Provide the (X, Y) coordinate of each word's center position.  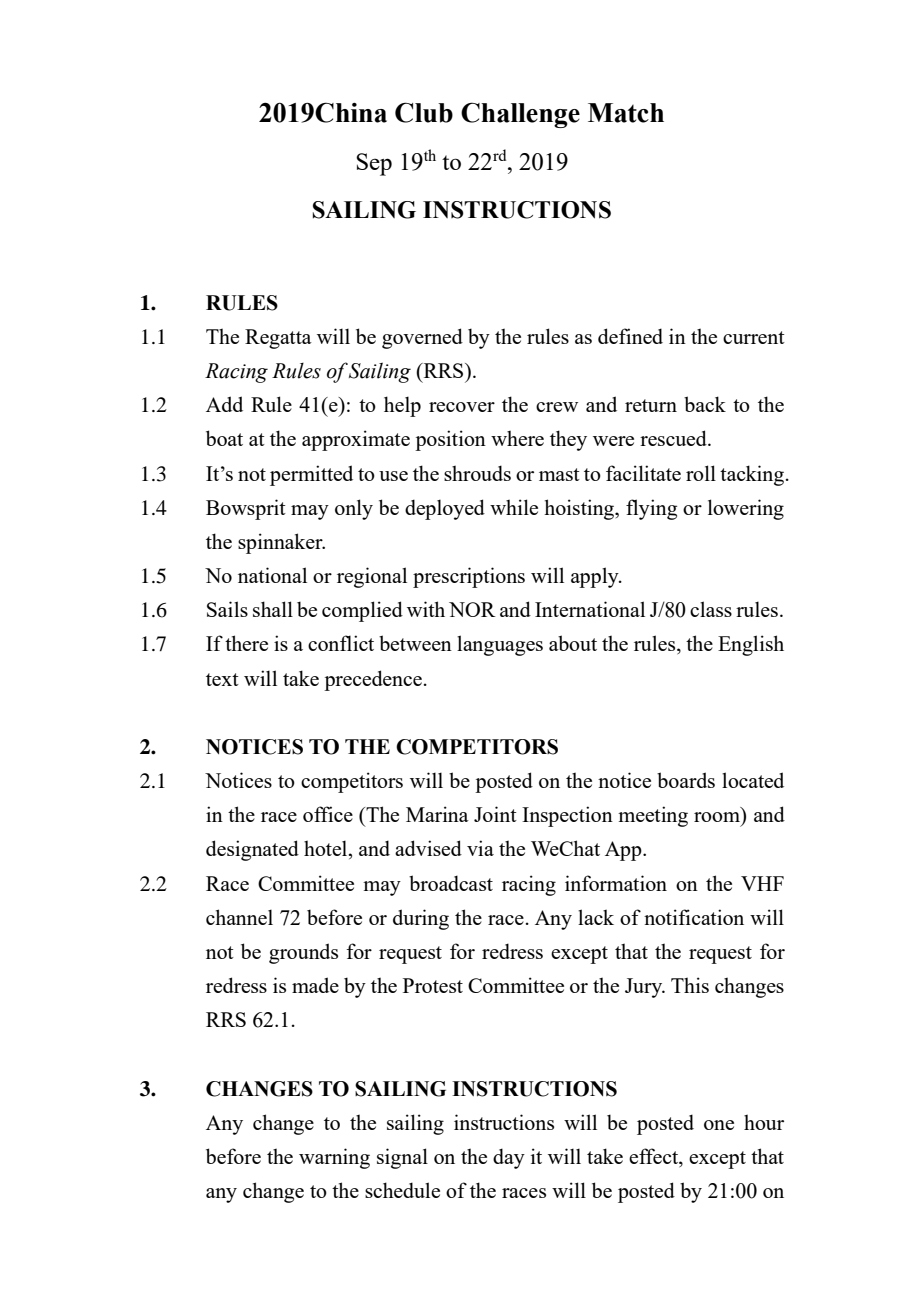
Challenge (520, 115)
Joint (495, 814)
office (328, 814)
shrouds (477, 473)
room (717, 817)
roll (701, 473)
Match (626, 113)
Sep (374, 164)
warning (334, 1158)
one (719, 1125)
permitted (311, 475)
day (509, 1158)
